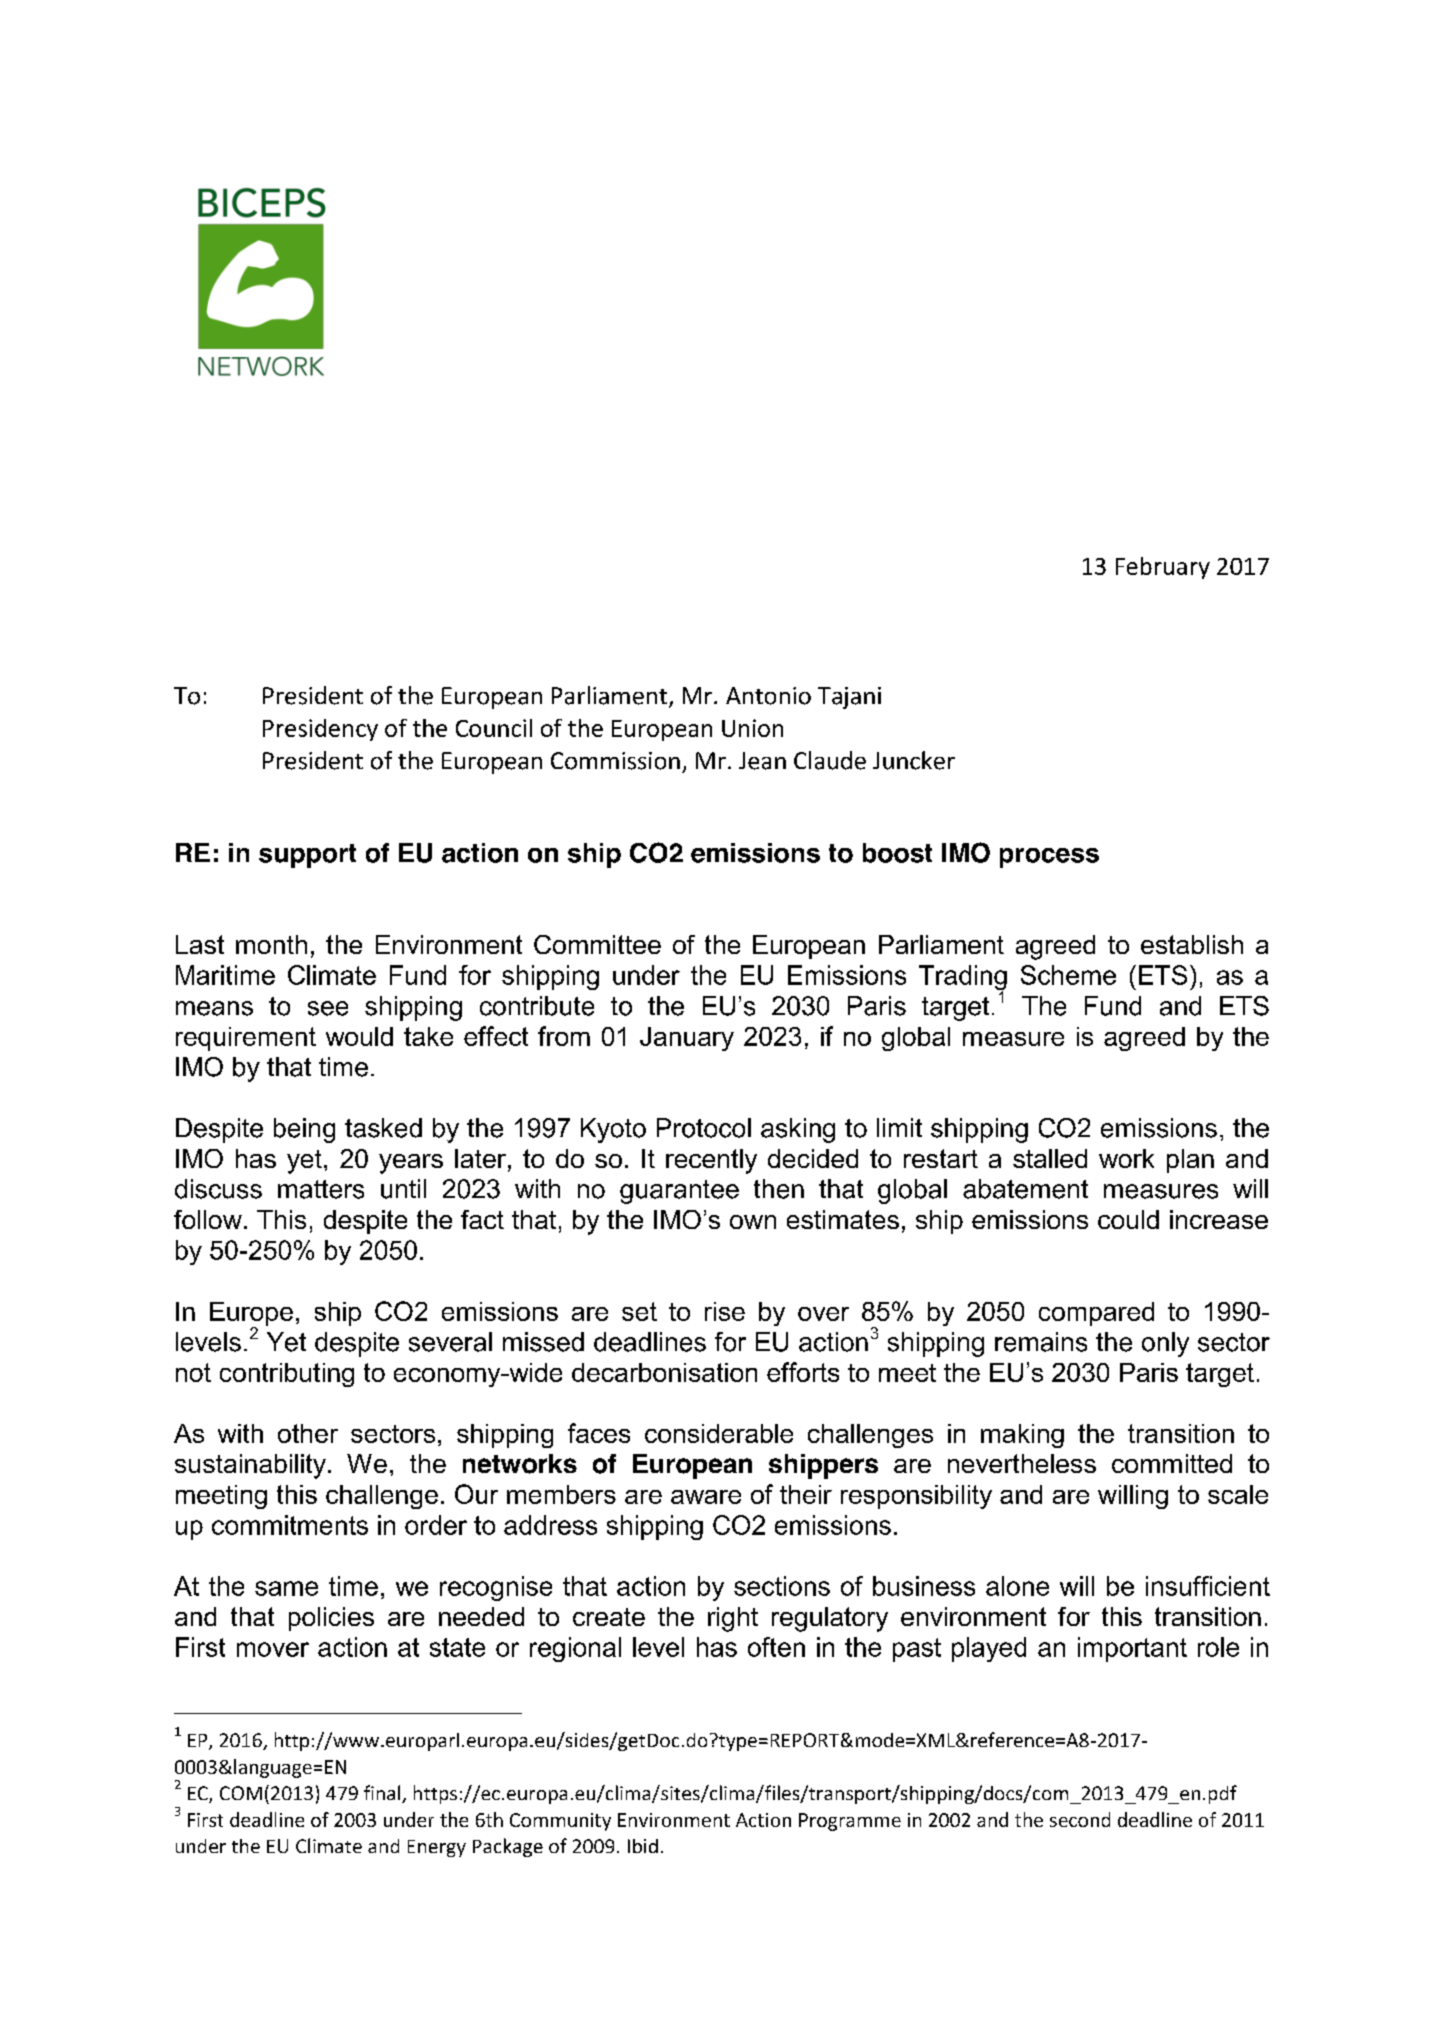 Image resolution: width=1438 pixels, height=2033 pixels. I want to click on final, so click(383, 1794).
